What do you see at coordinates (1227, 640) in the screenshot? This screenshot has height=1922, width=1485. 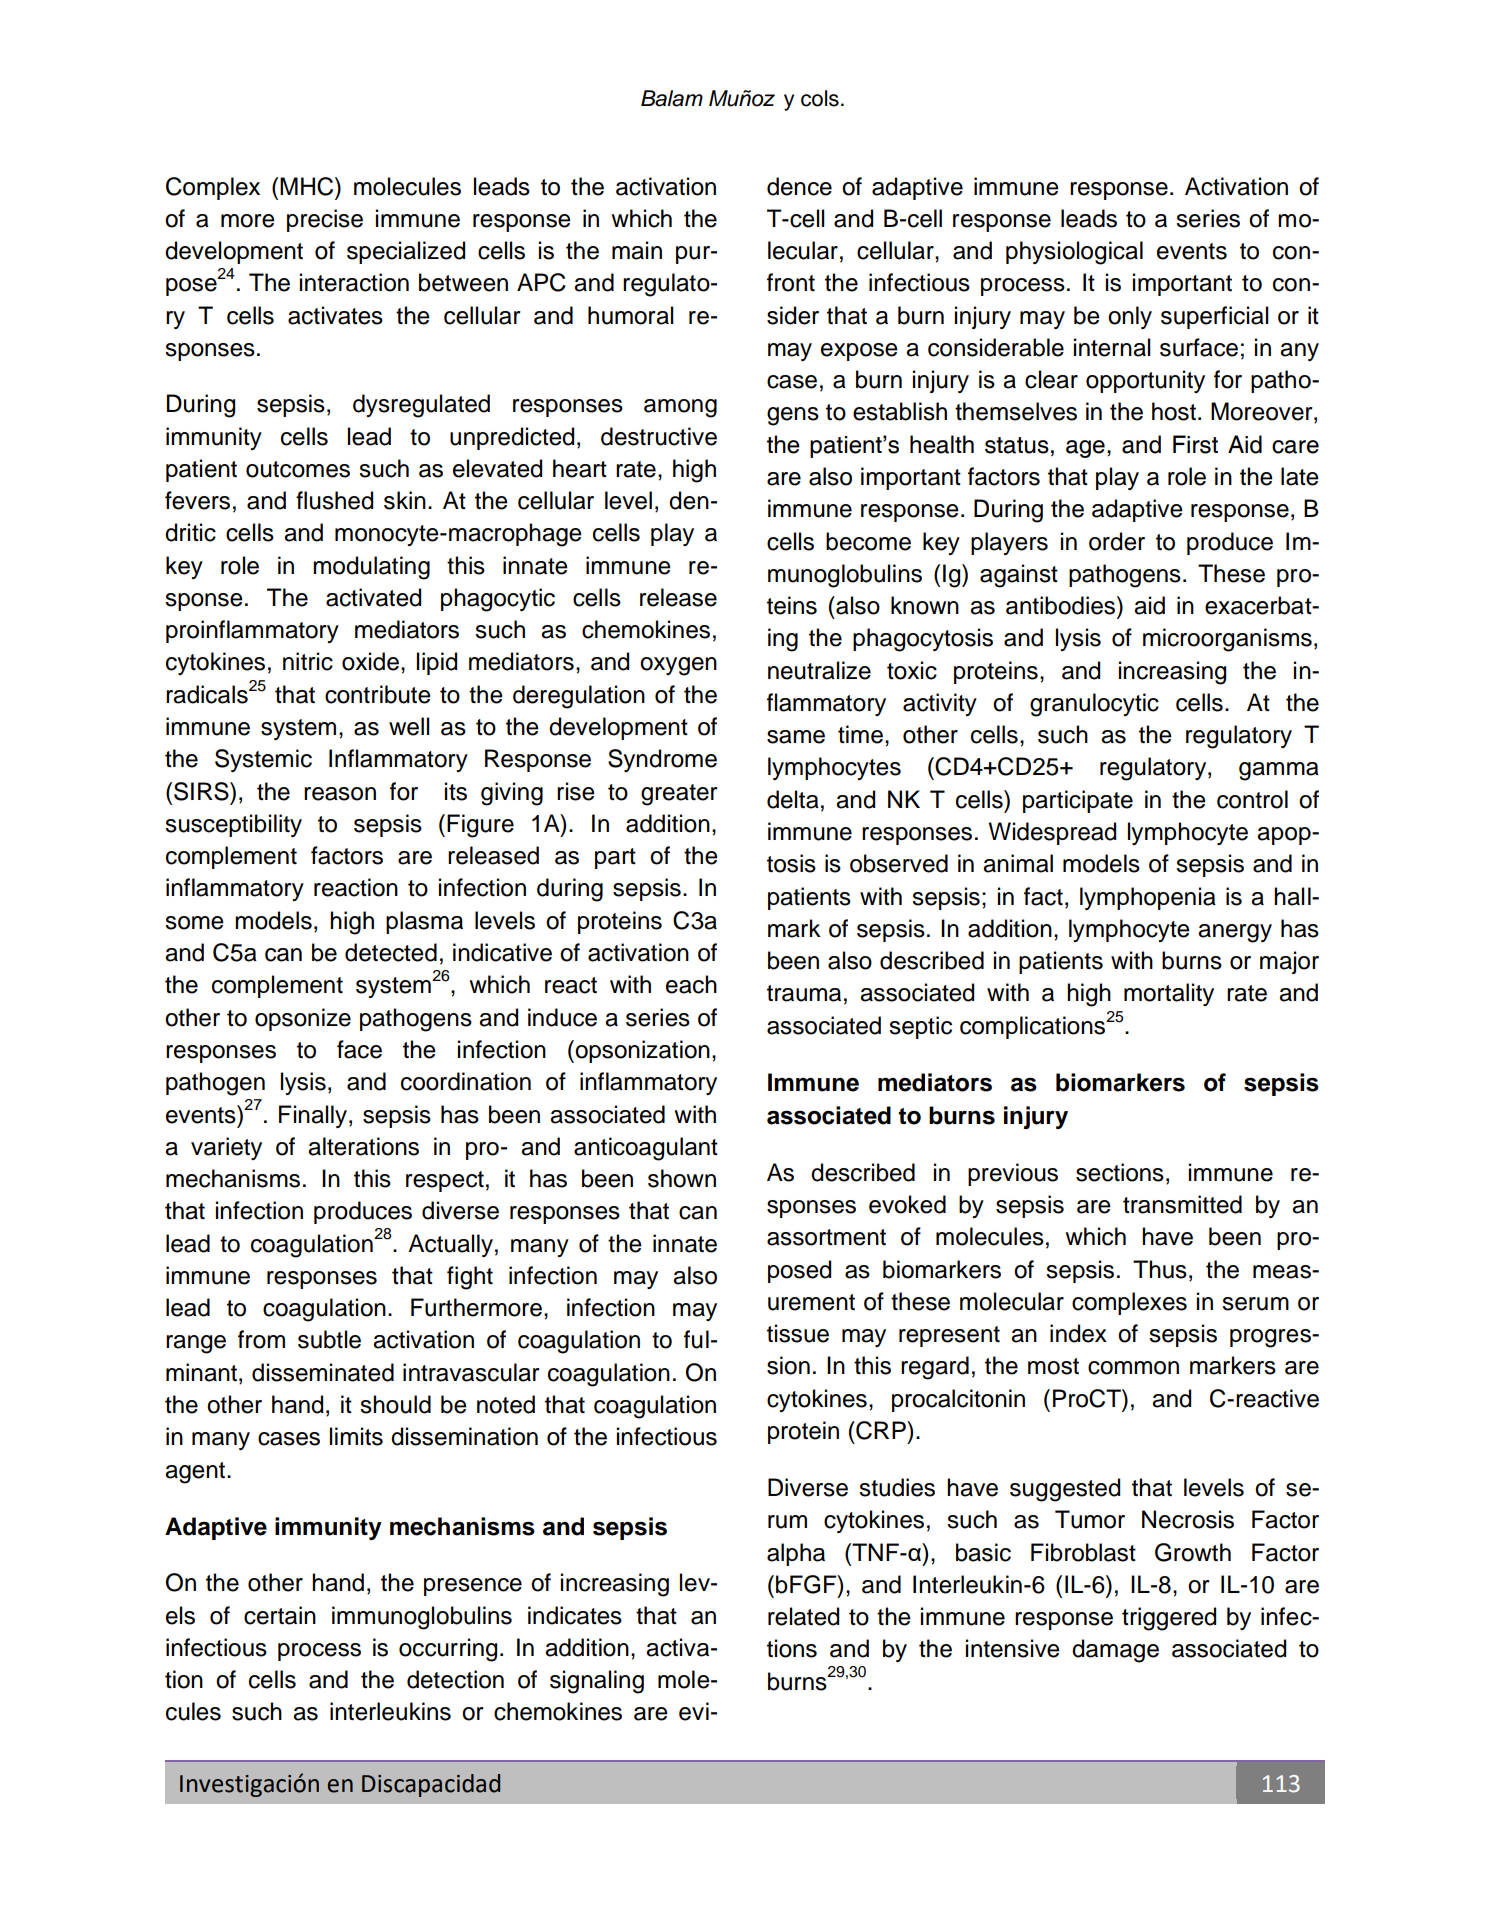 I see `microorganisms` at bounding box center [1227, 640].
